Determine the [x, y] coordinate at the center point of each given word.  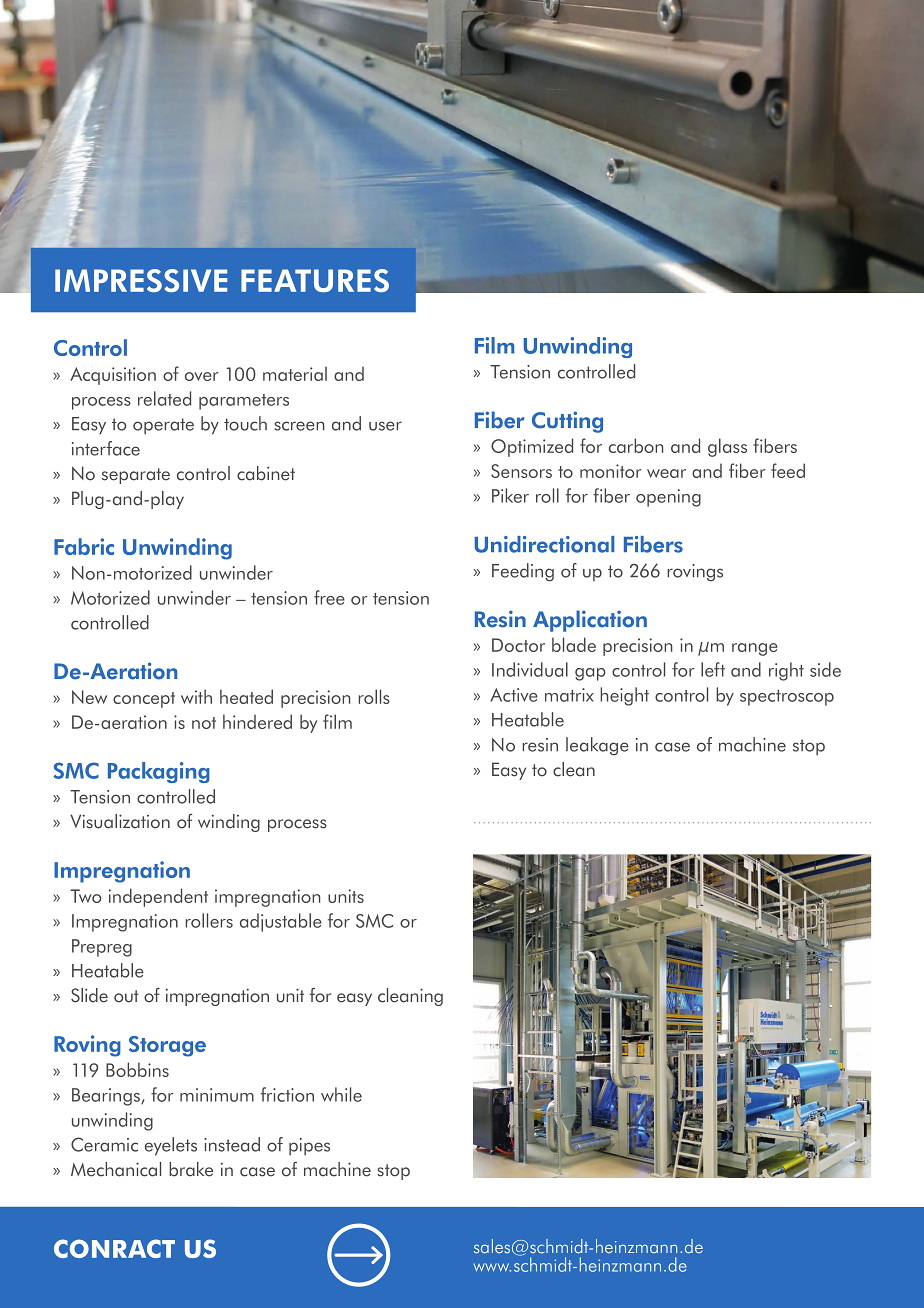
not [204, 723]
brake [191, 1169]
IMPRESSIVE [141, 280]
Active [514, 695]
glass [727, 447]
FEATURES [315, 280]
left [713, 669]
